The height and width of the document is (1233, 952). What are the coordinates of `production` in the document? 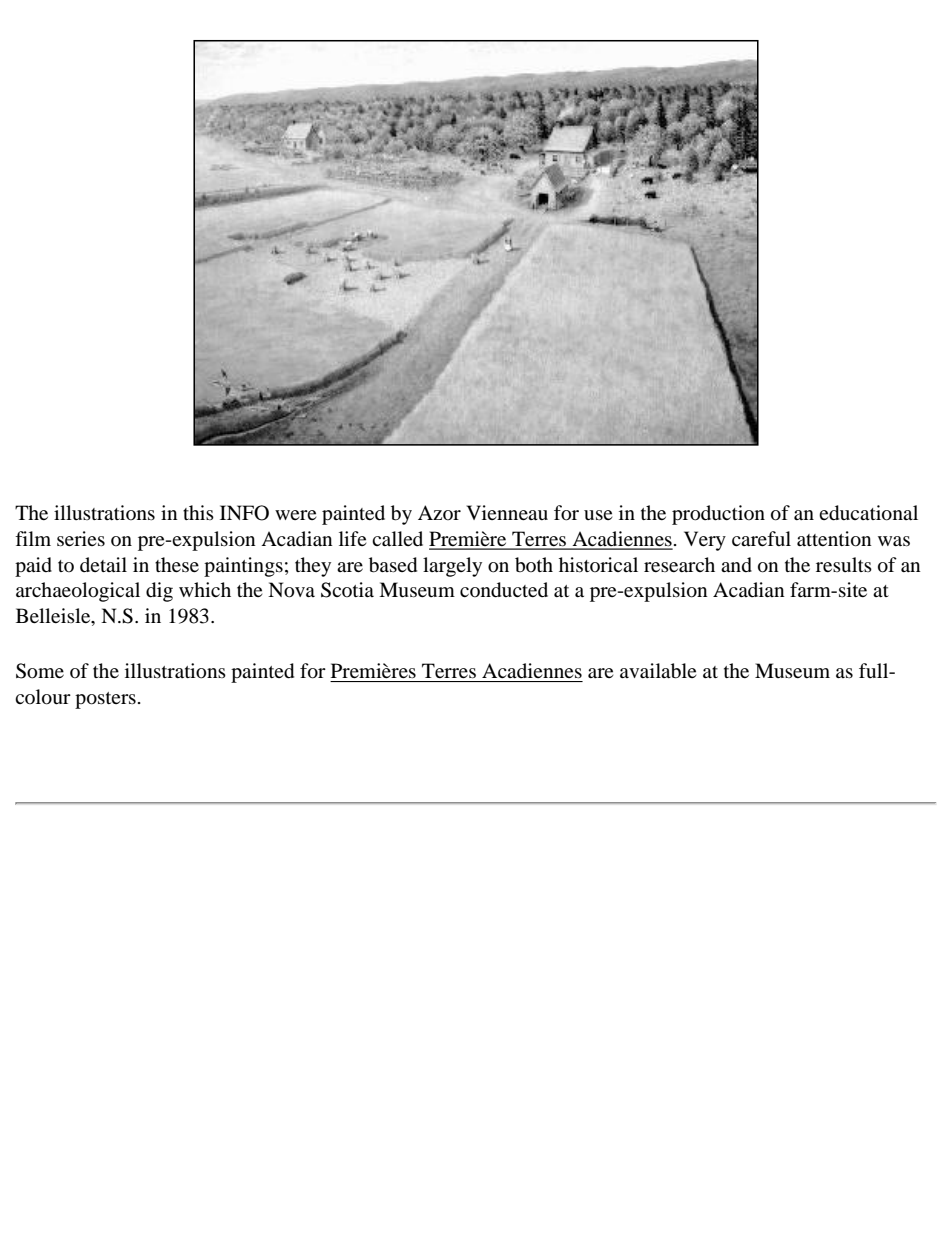 It's located at (718, 515).
